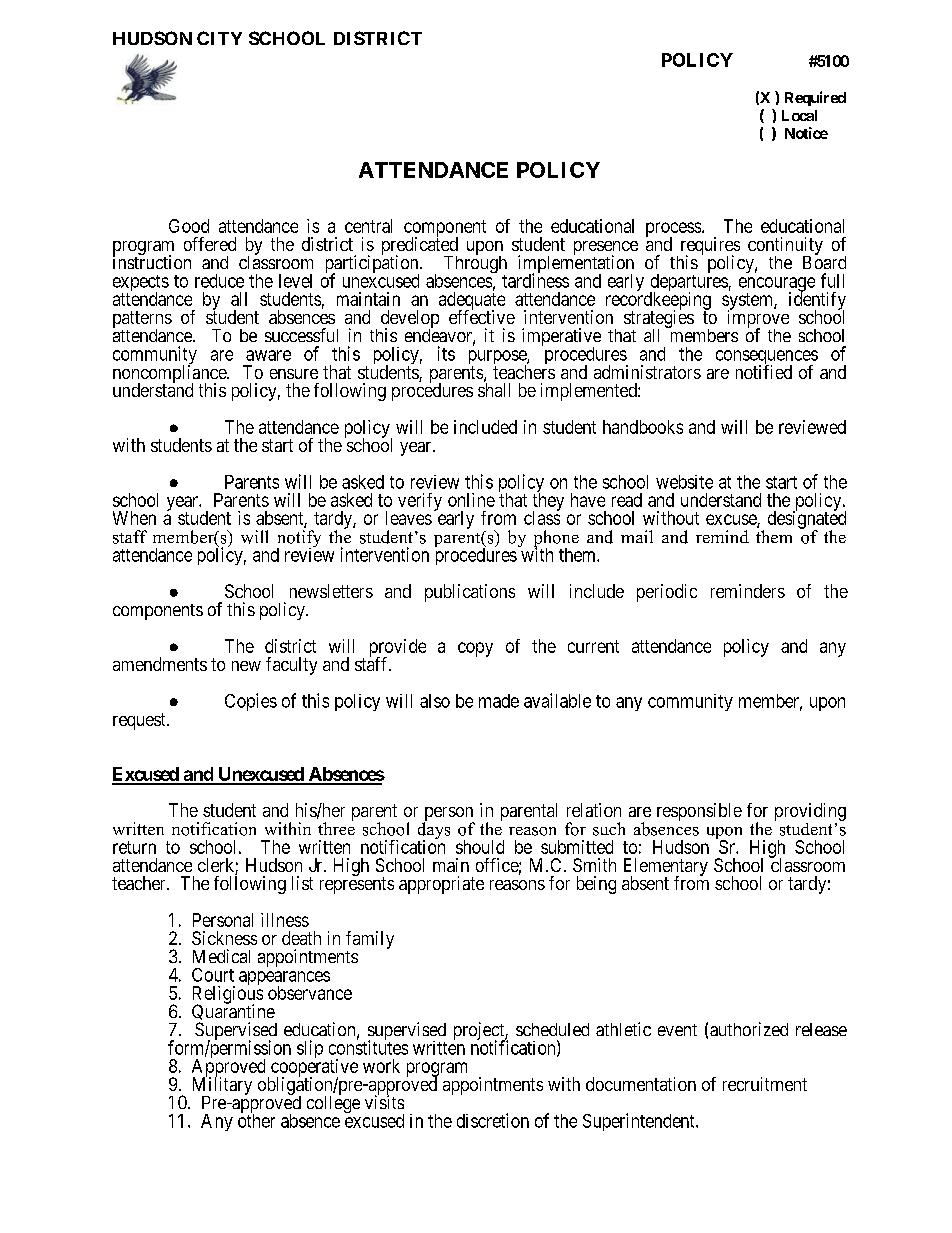 The height and width of the screenshot is (1233, 952). I want to click on publications, so click(470, 593).
